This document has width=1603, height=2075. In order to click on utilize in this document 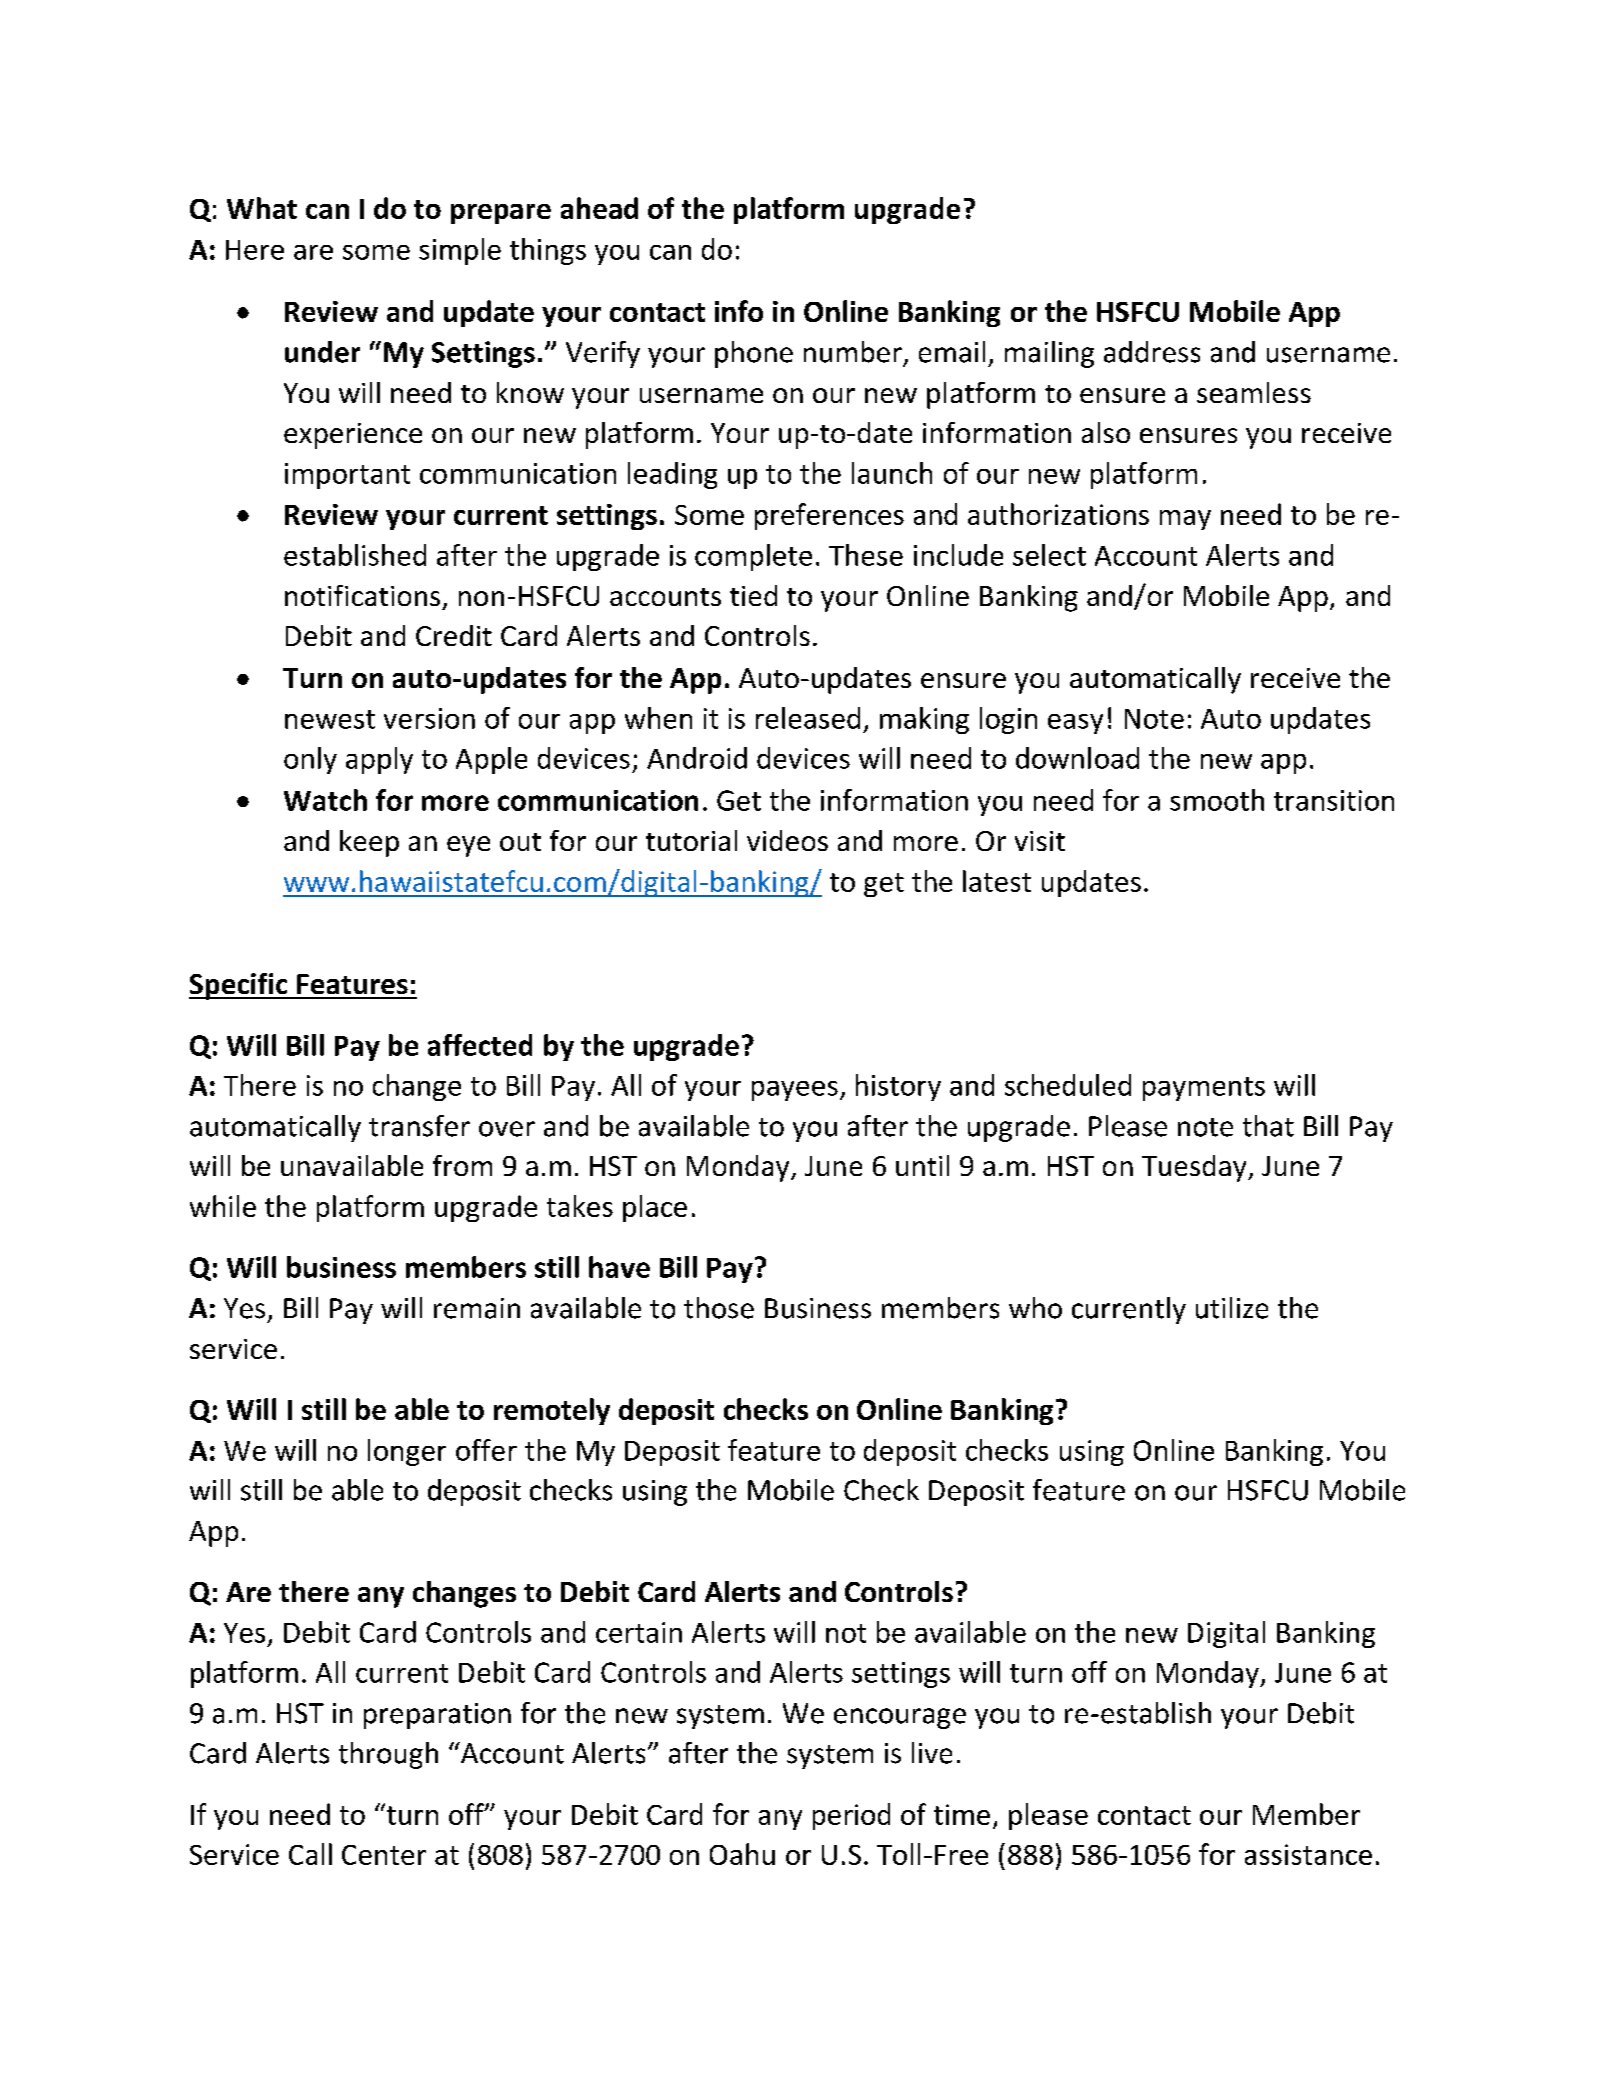, I will do `click(1232, 1308)`.
